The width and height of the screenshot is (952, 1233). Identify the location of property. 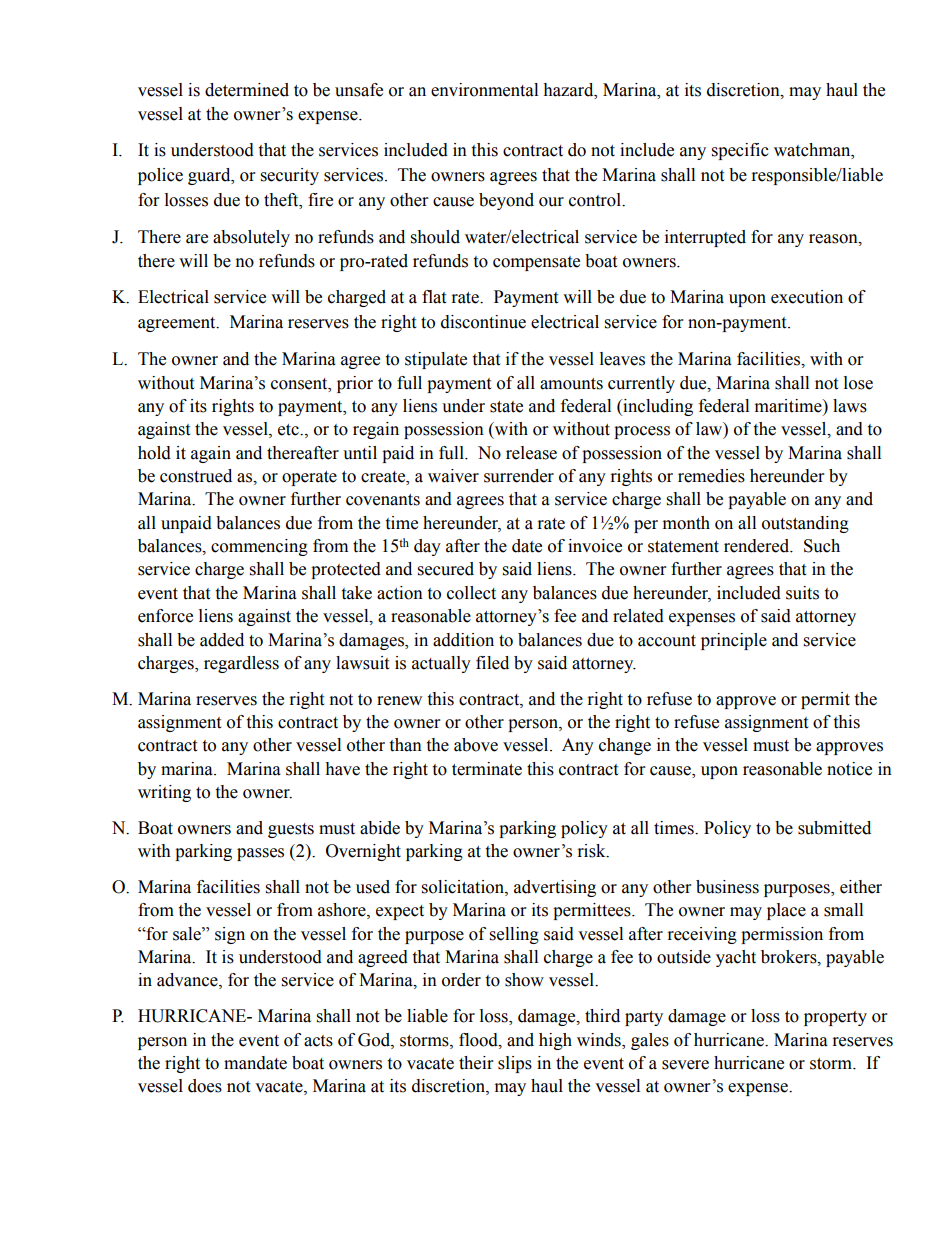
(835, 1018).
